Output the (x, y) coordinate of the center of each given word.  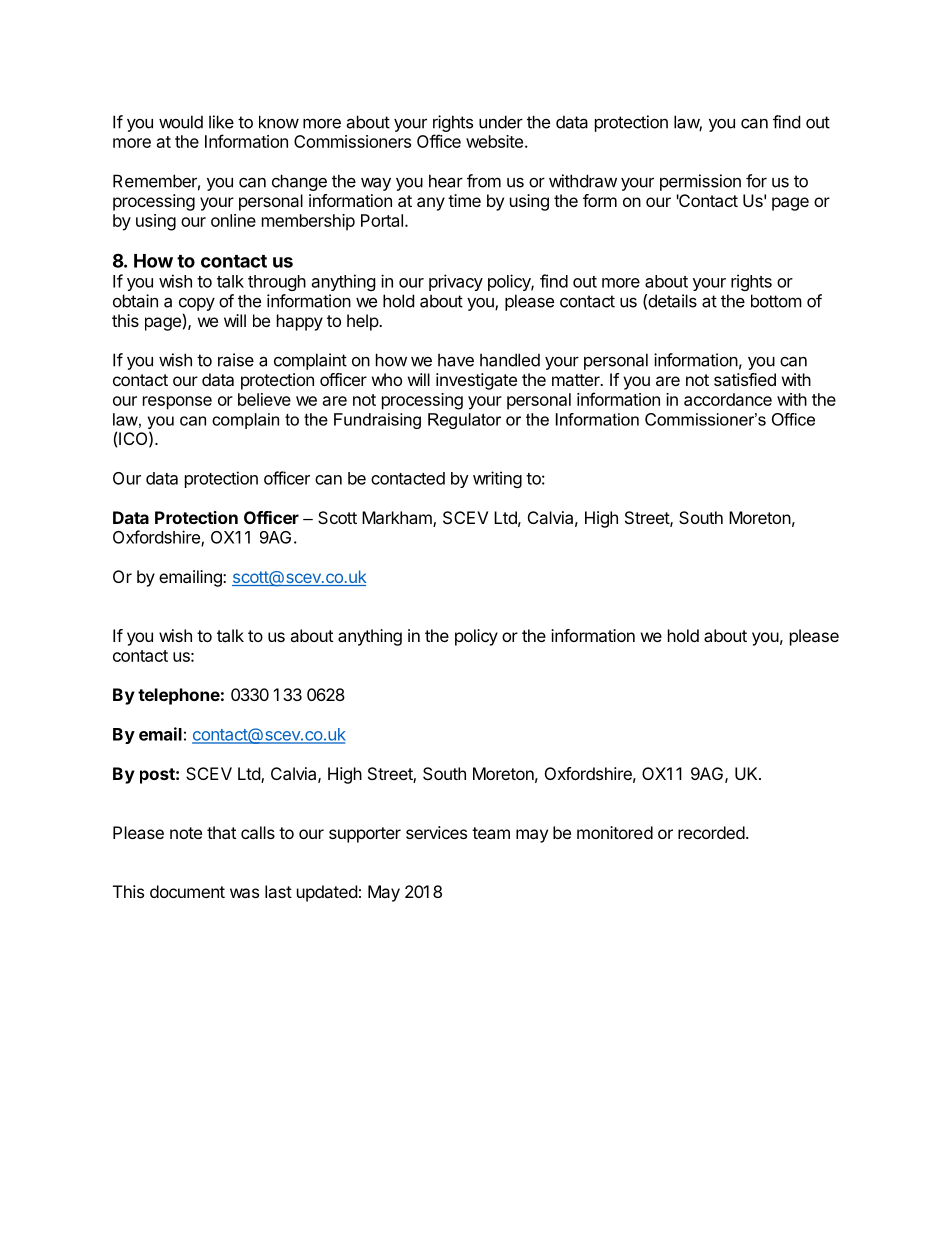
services (436, 832)
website (494, 141)
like (221, 122)
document (187, 891)
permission (700, 182)
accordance (728, 399)
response (177, 403)
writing (497, 479)
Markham (398, 519)
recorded (711, 832)
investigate (476, 381)
